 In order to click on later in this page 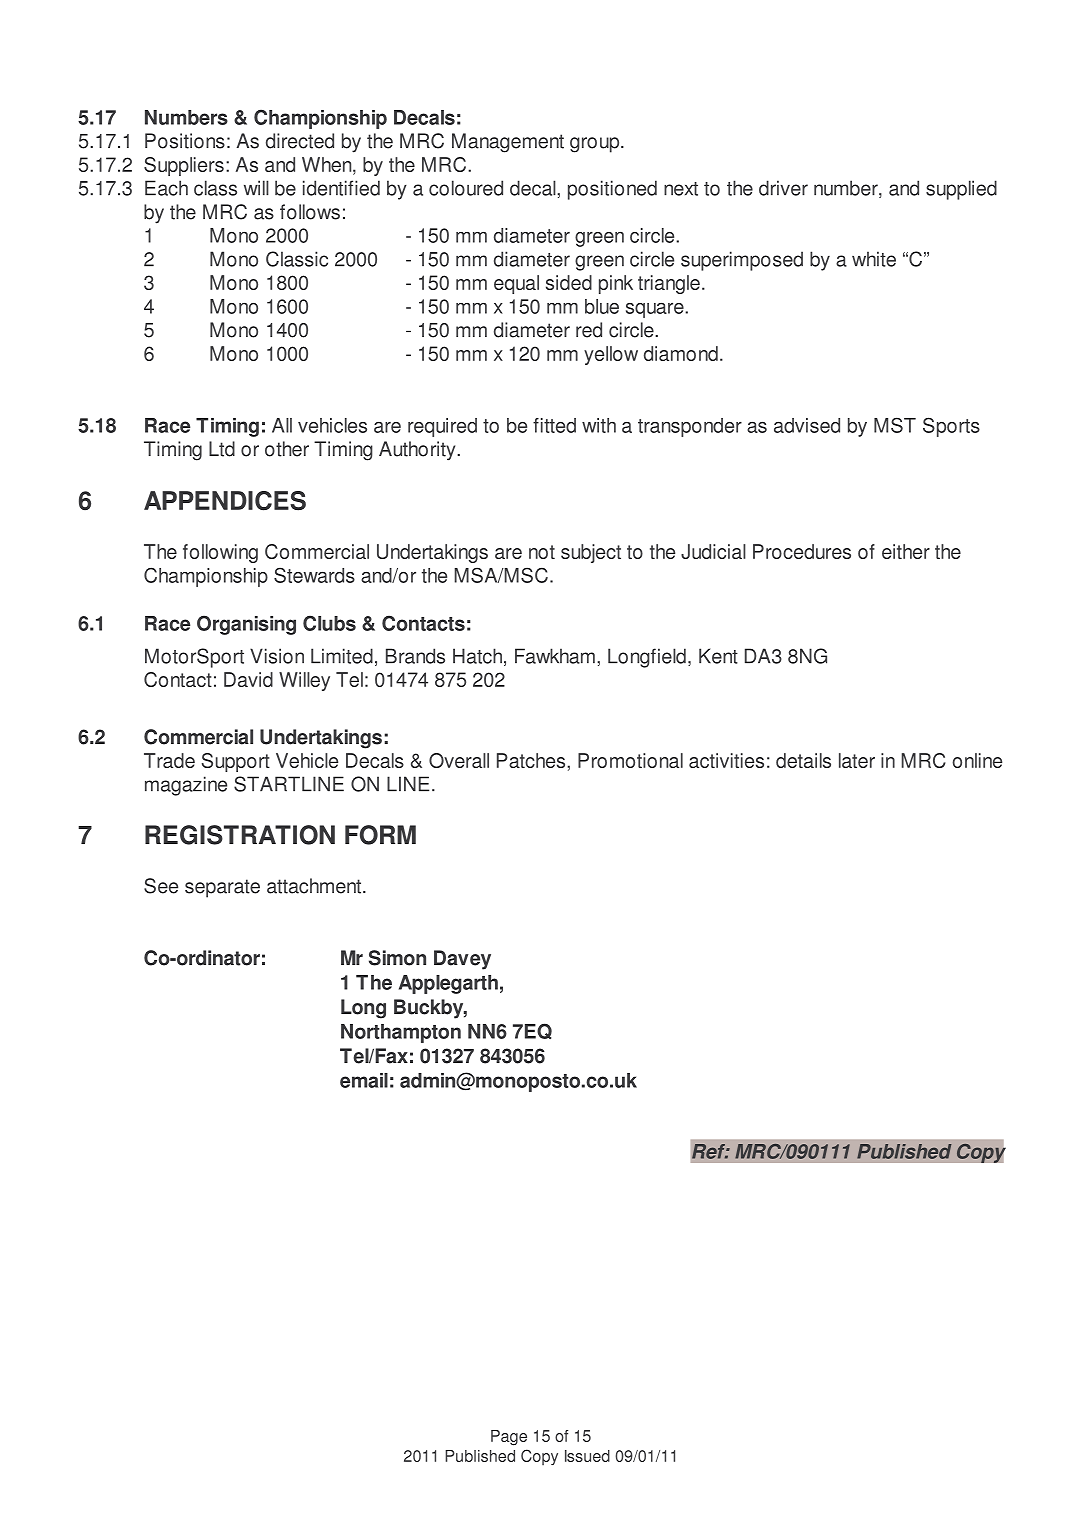, I will do `click(857, 760)`.
